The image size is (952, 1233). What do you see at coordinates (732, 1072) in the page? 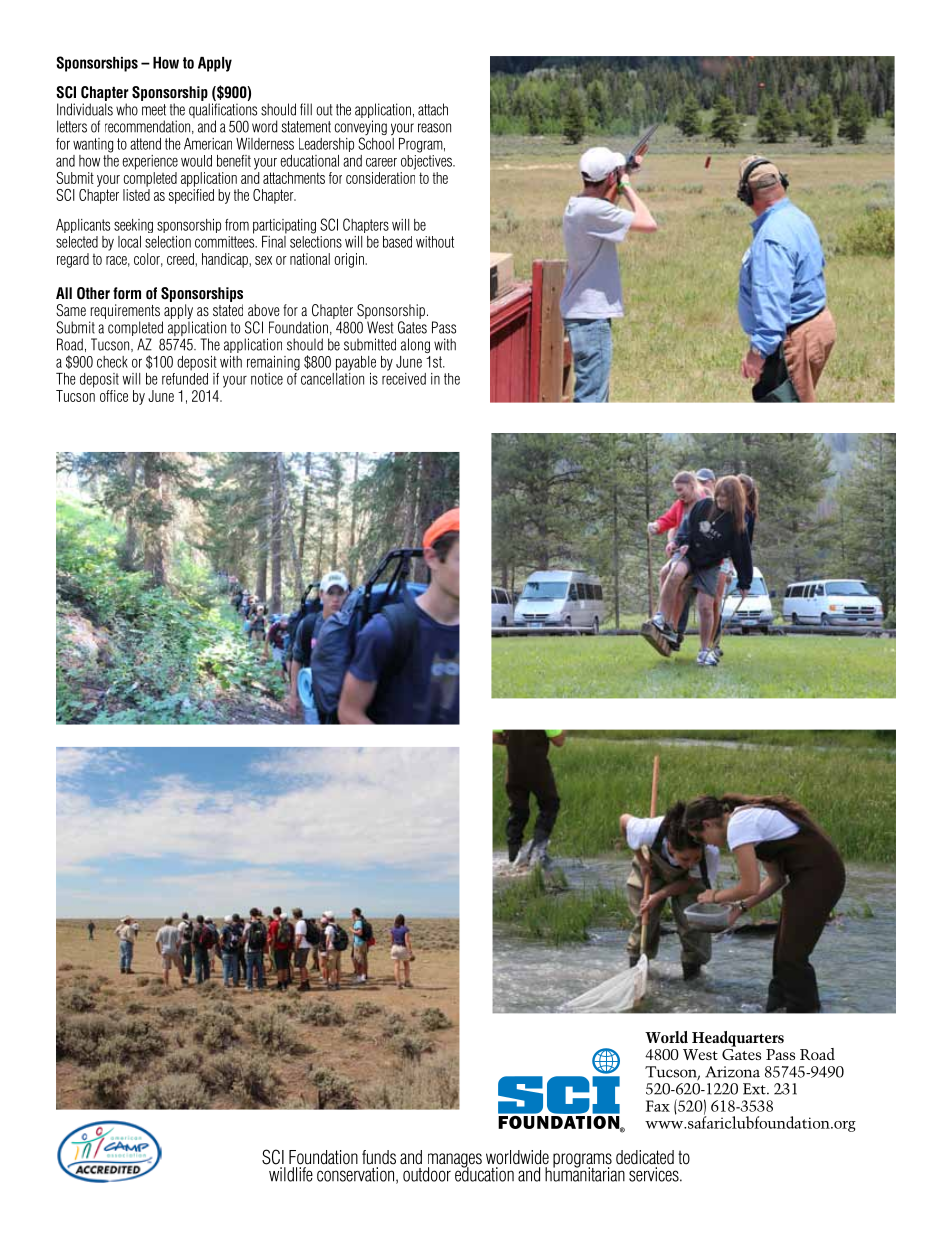
I see `Arizona` at bounding box center [732, 1072].
